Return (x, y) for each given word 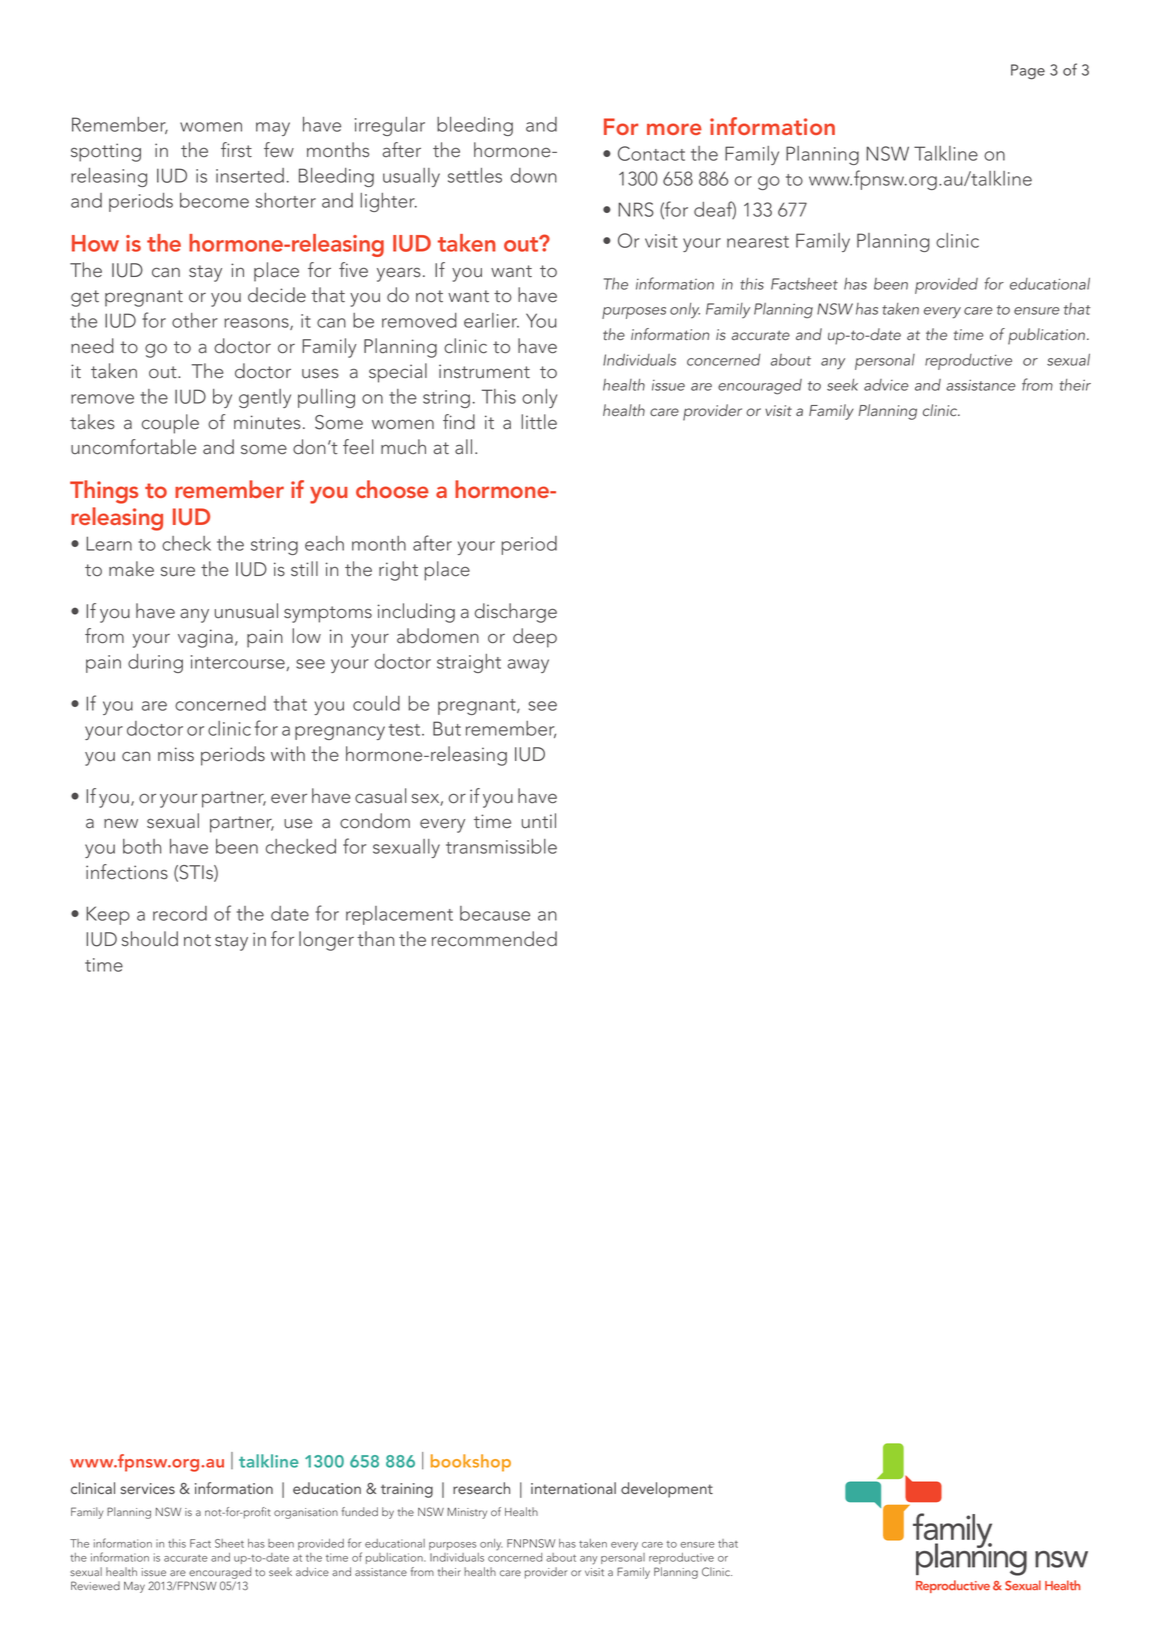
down (534, 175)
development (667, 1490)
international (573, 1488)
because (495, 913)
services (148, 1488)
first (236, 150)
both (142, 846)
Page (1028, 72)
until (539, 821)
